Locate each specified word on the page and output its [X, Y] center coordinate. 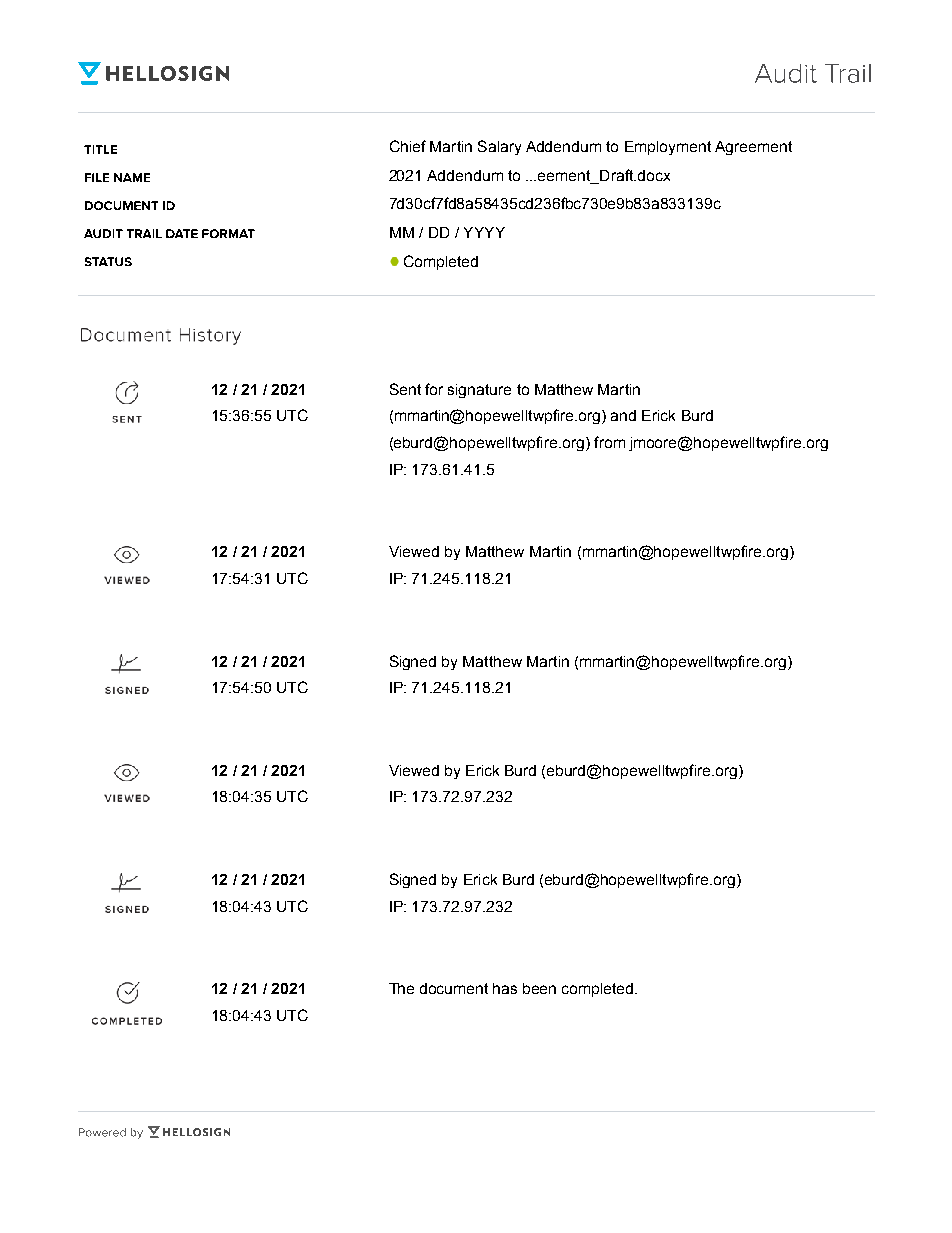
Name [132, 177]
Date [182, 233]
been [539, 988]
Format [228, 233]
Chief [408, 146]
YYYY [484, 232]
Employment [668, 148]
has [505, 988]
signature [479, 391]
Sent [405, 389]
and [623, 415]
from [609, 442]
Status [108, 261]
